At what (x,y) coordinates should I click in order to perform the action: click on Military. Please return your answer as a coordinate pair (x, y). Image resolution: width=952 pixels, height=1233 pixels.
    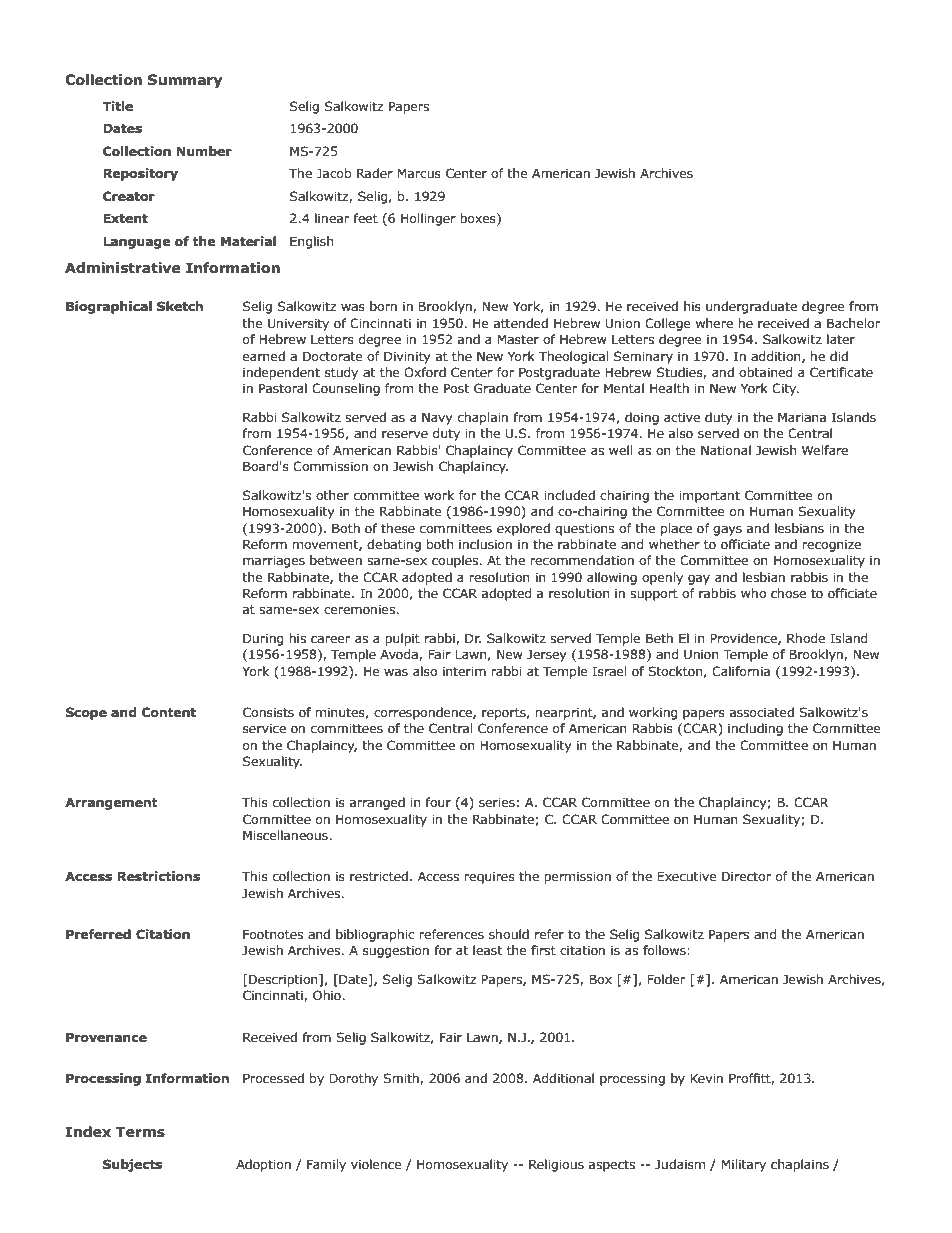
    Looking at the image, I should click on (743, 1165).
